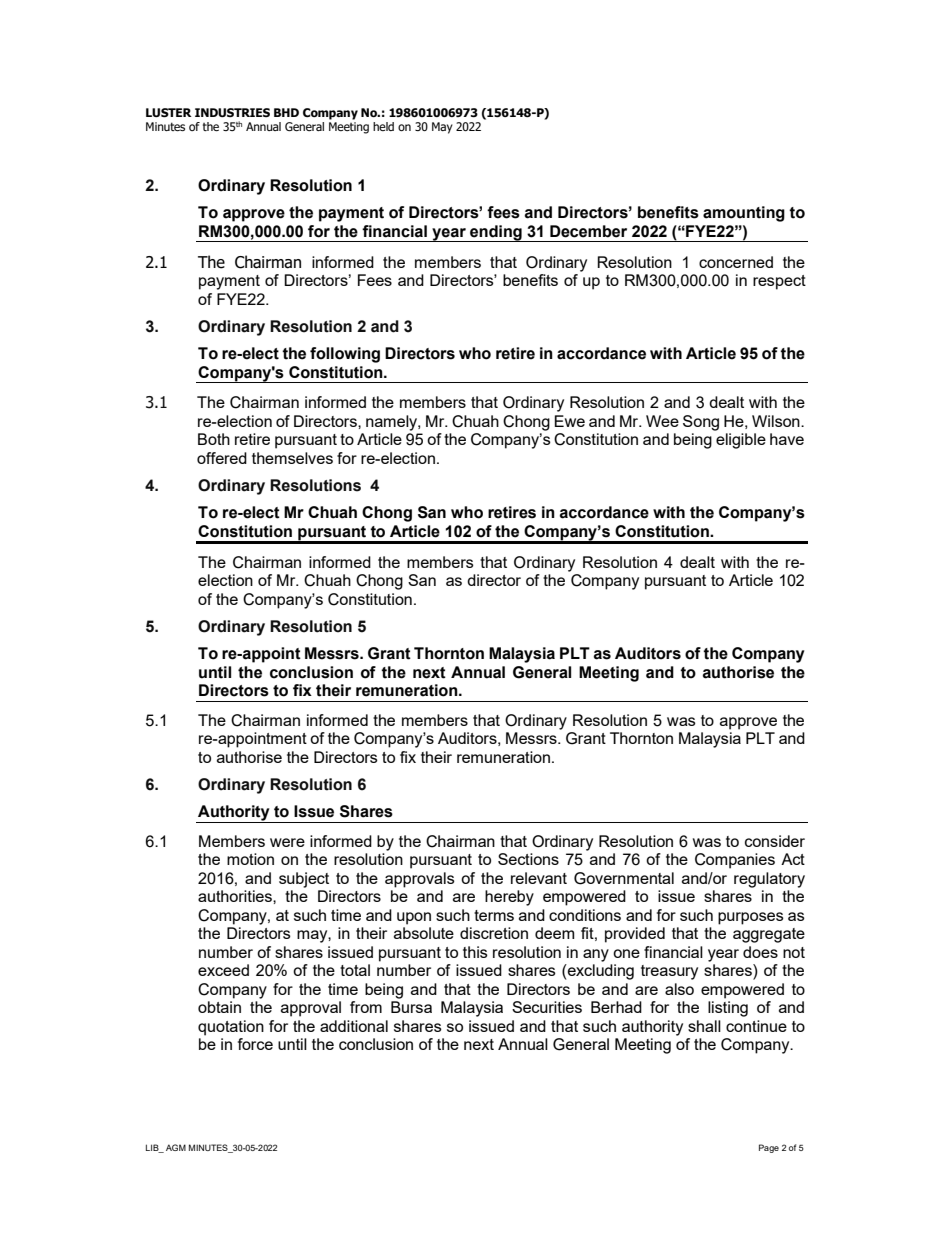 Image resolution: width=952 pixels, height=1233 pixels. Describe the element at coordinates (176, 1147) in the screenshot. I see `AGM` at that location.
